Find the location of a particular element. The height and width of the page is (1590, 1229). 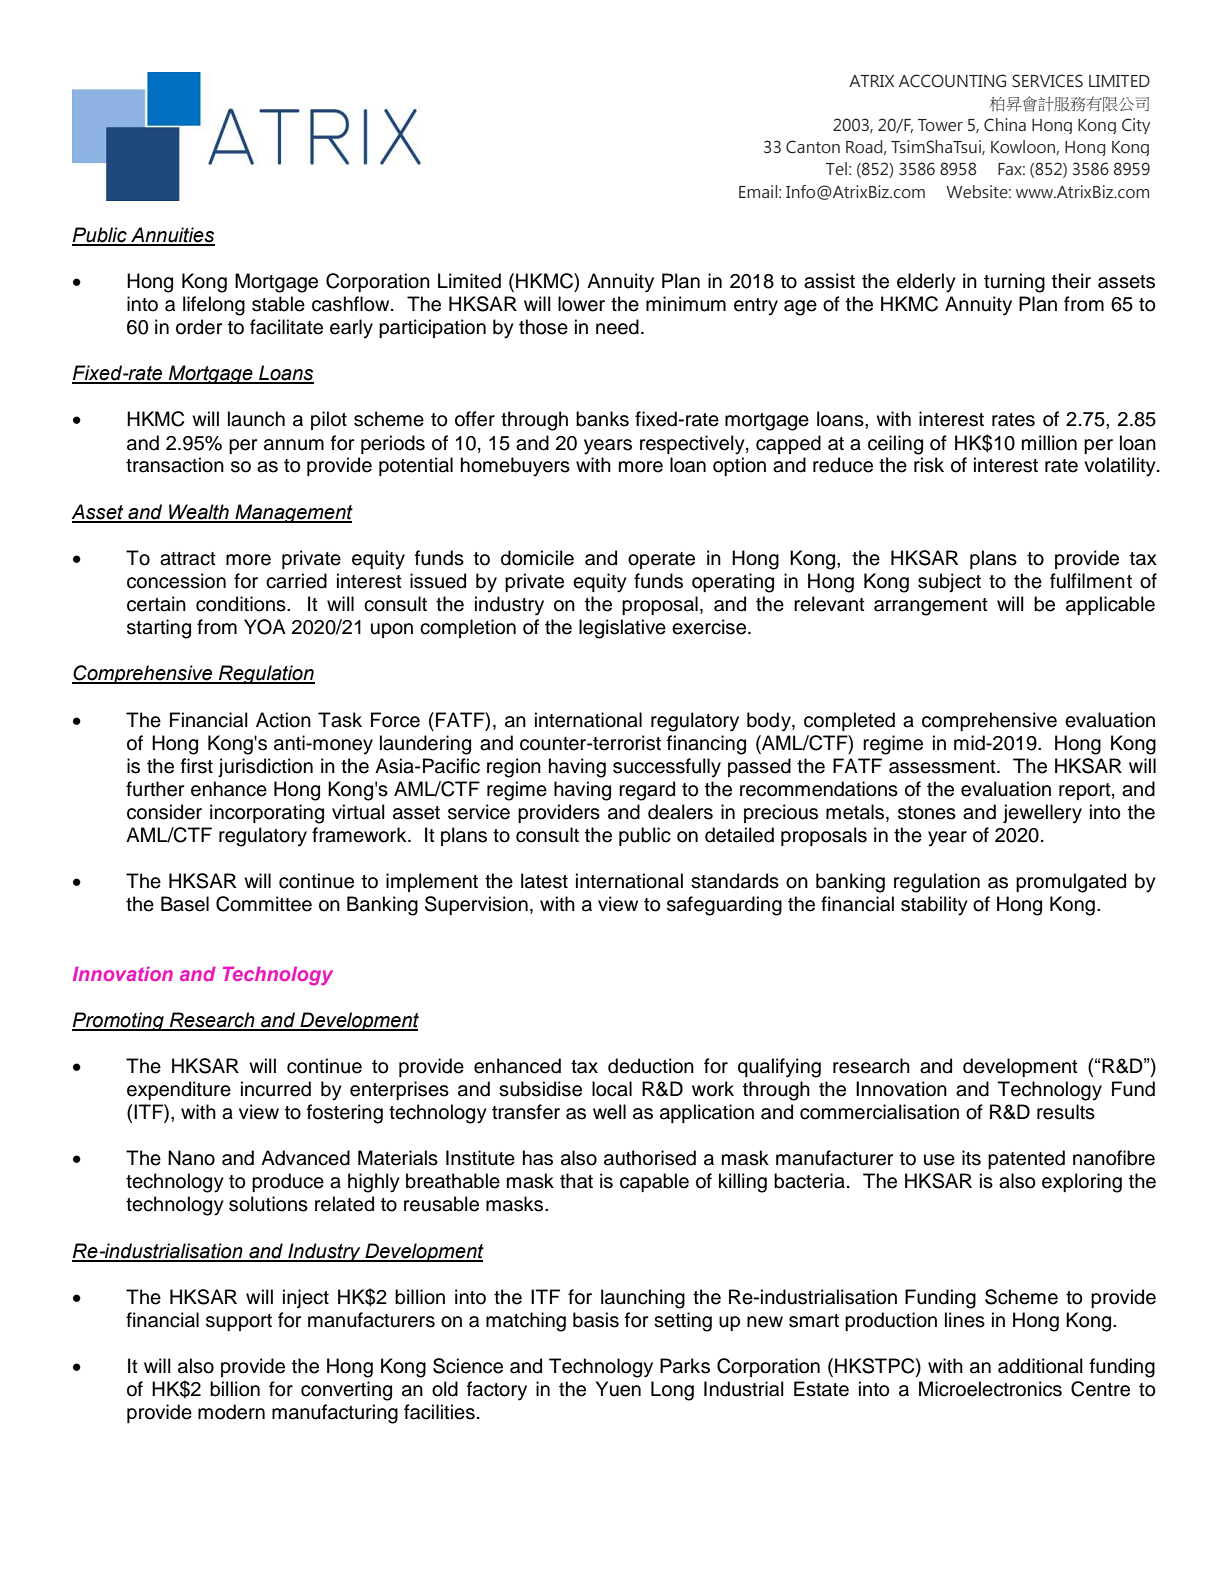

assessment is located at coordinates (943, 767).
